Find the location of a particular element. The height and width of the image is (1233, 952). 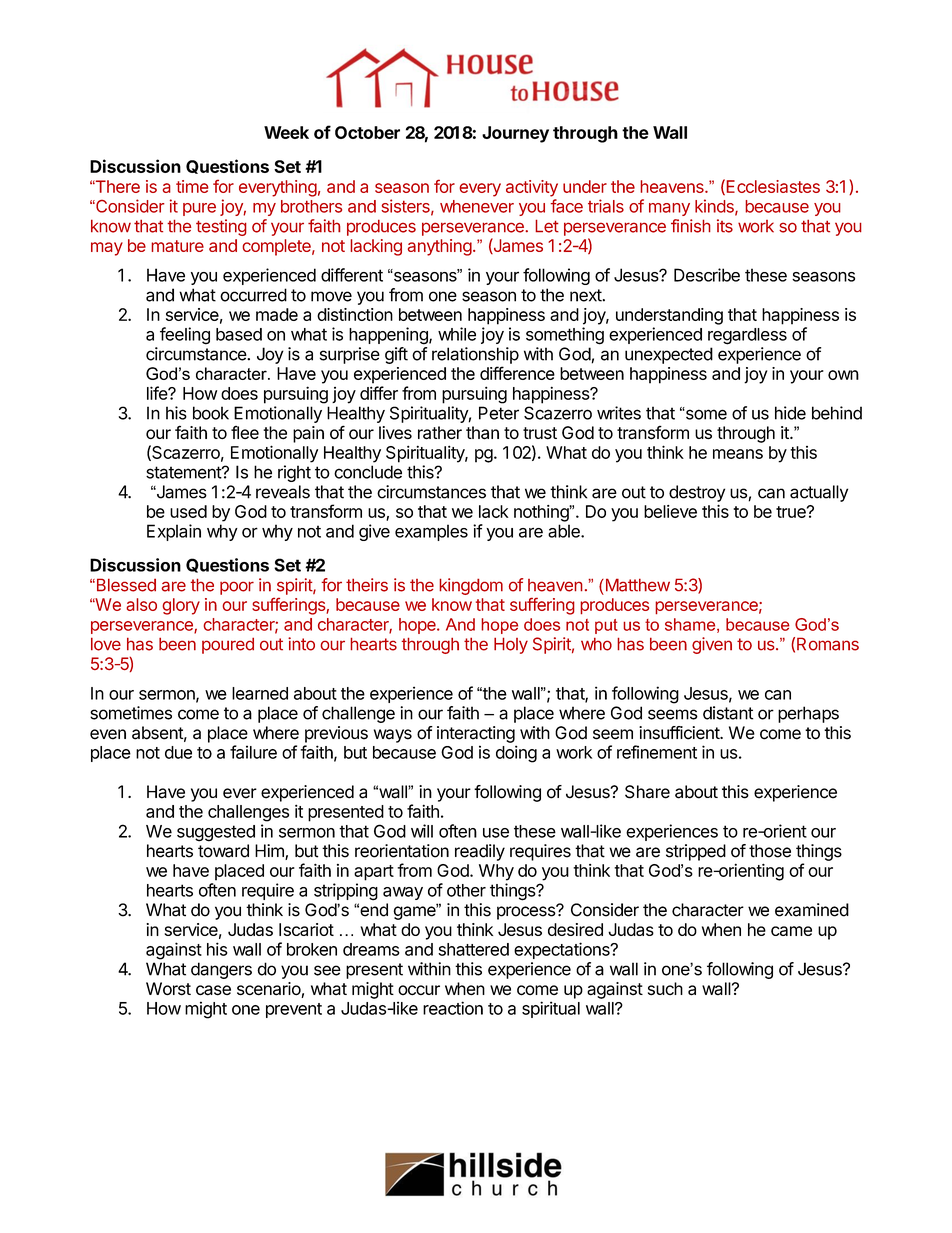

reaction is located at coordinates (453, 1008).
